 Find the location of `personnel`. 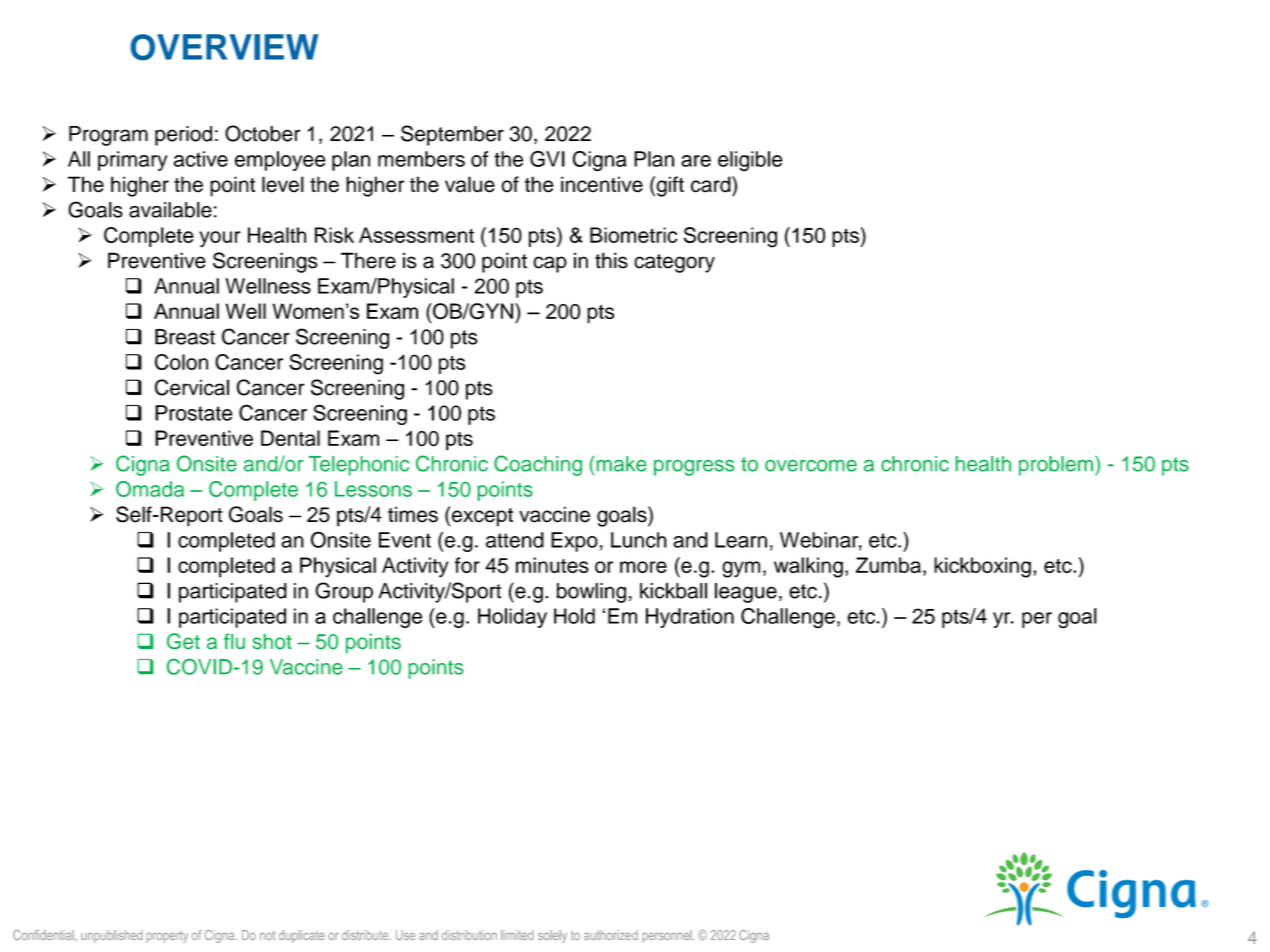

personnel is located at coordinates (668, 936).
